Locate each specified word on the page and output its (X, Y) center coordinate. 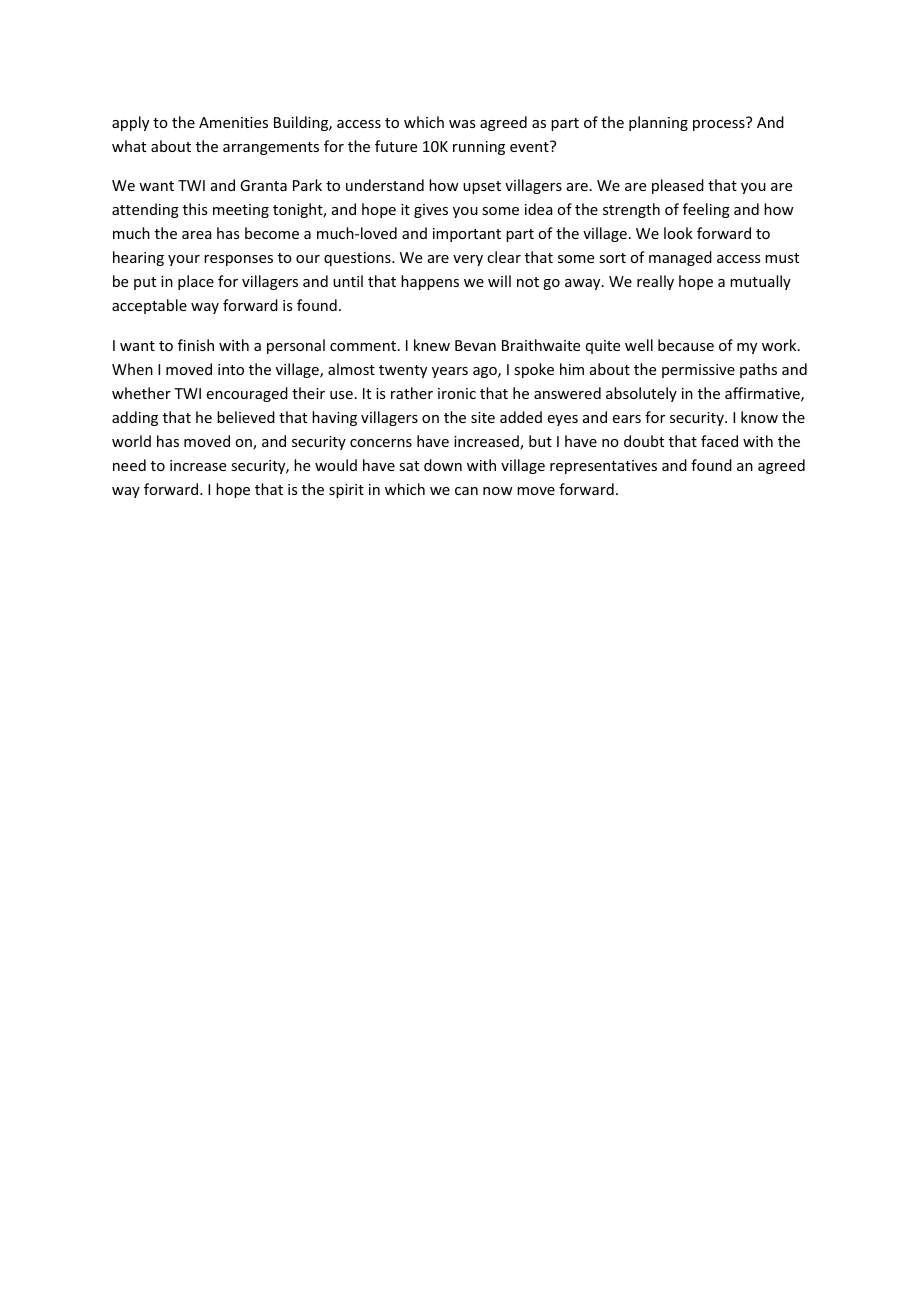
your (184, 260)
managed (680, 258)
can (466, 491)
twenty (403, 371)
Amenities (233, 122)
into (231, 369)
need (129, 465)
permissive (698, 371)
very (468, 260)
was (462, 124)
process (719, 125)
